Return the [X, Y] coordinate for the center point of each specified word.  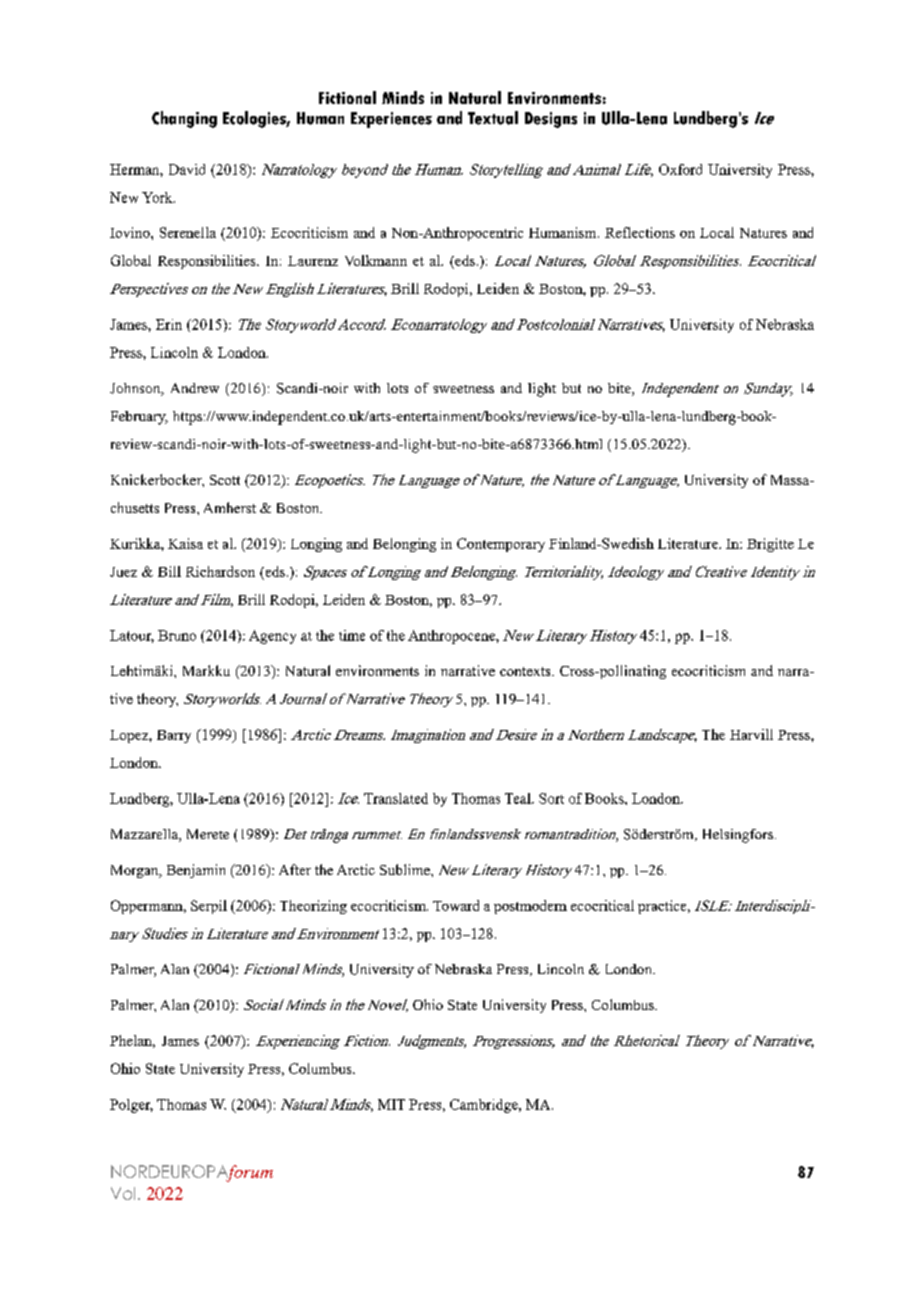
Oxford [680, 169]
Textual [493, 118]
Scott [225, 480]
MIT [391, 1104]
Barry [174, 736]
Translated [396, 798]
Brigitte [770, 545]
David [187, 169]
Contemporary [501, 545]
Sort [551, 798]
